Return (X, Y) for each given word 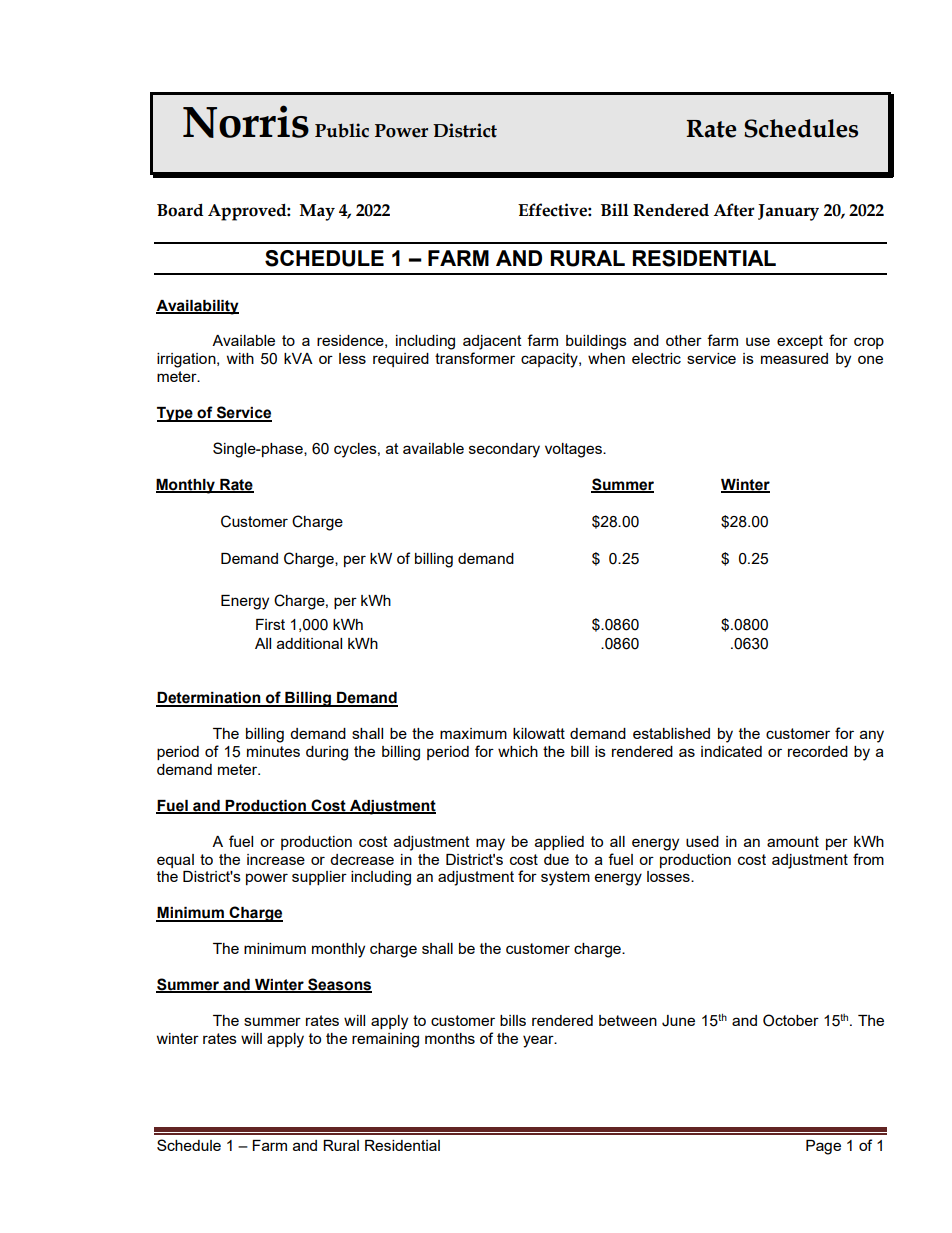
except (800, 342)
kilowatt (539, 733)
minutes (273, 751)
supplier (319, 878)
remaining (385, 1040)
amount (793, 841)
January (788, 212)
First (270, 624)
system (565, 878)
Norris (246, 121)
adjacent (492, 342)
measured (794, 358)
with (240, 358)
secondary (504, 450)
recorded (818, 751)
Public (342, 130)
